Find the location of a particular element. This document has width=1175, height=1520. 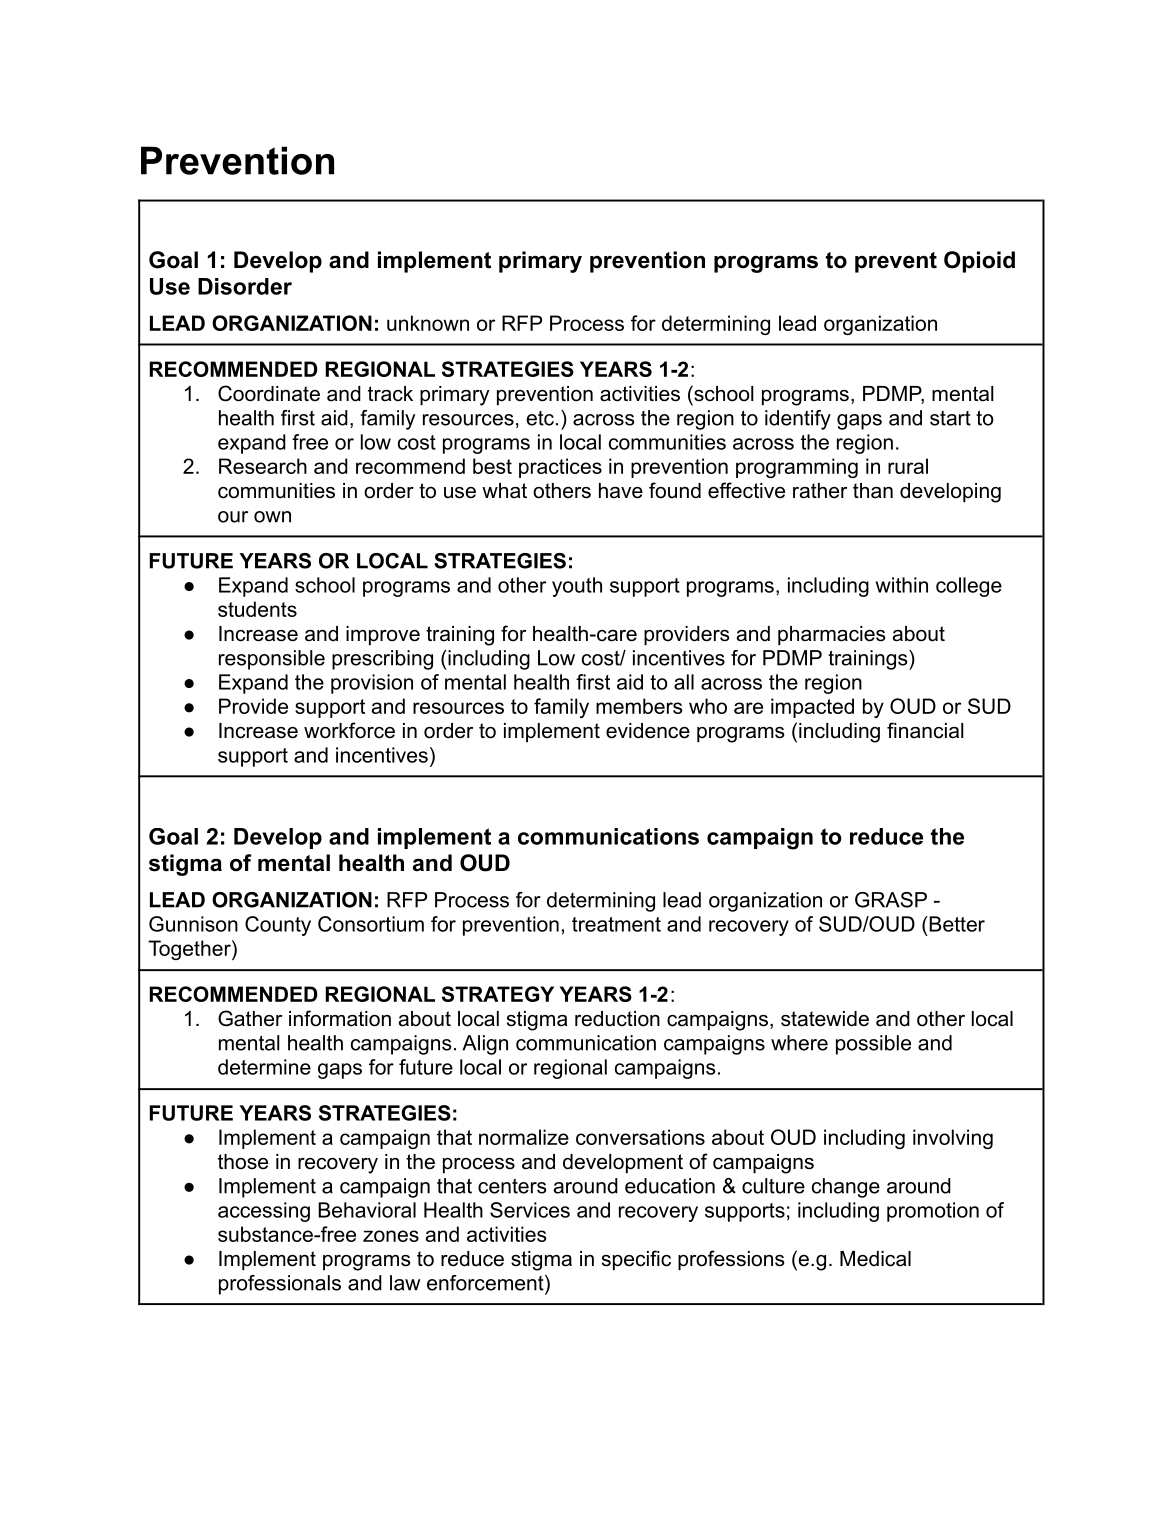

etc is located at coordinates (540, 418).
